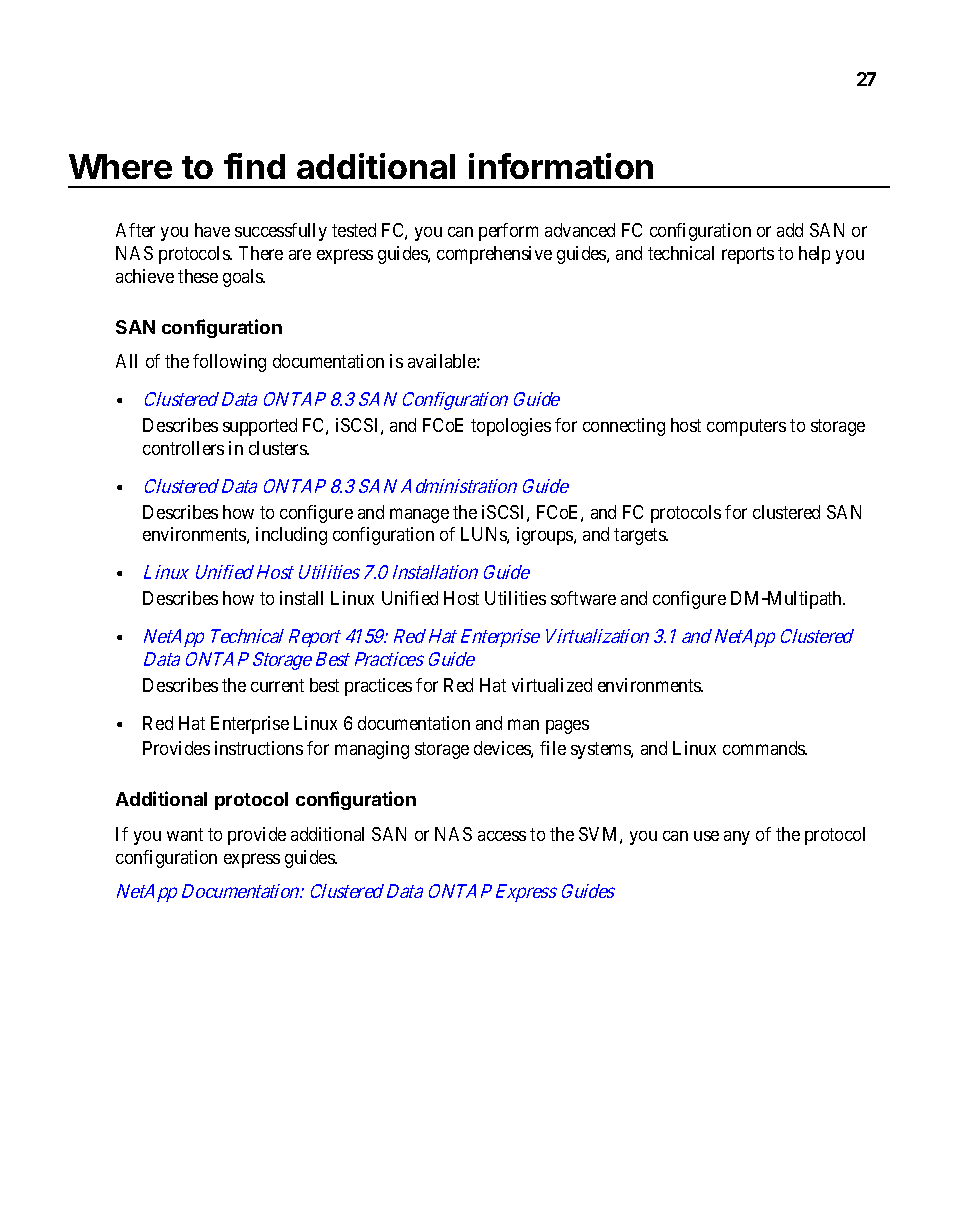 This document has height=1232, width=958. I want to click on want, so click(185, 834).
